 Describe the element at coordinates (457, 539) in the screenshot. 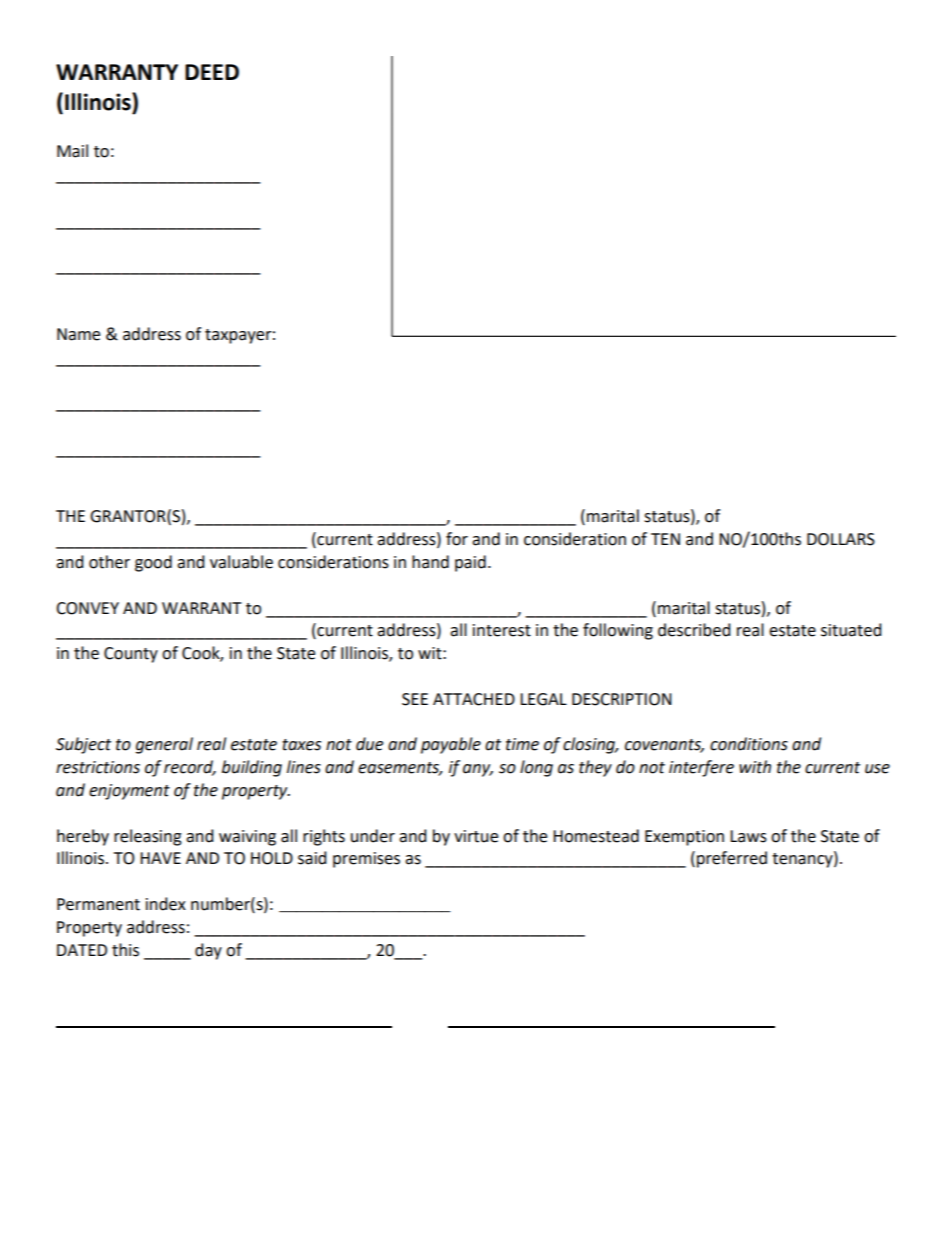

I see `for` at that location.
